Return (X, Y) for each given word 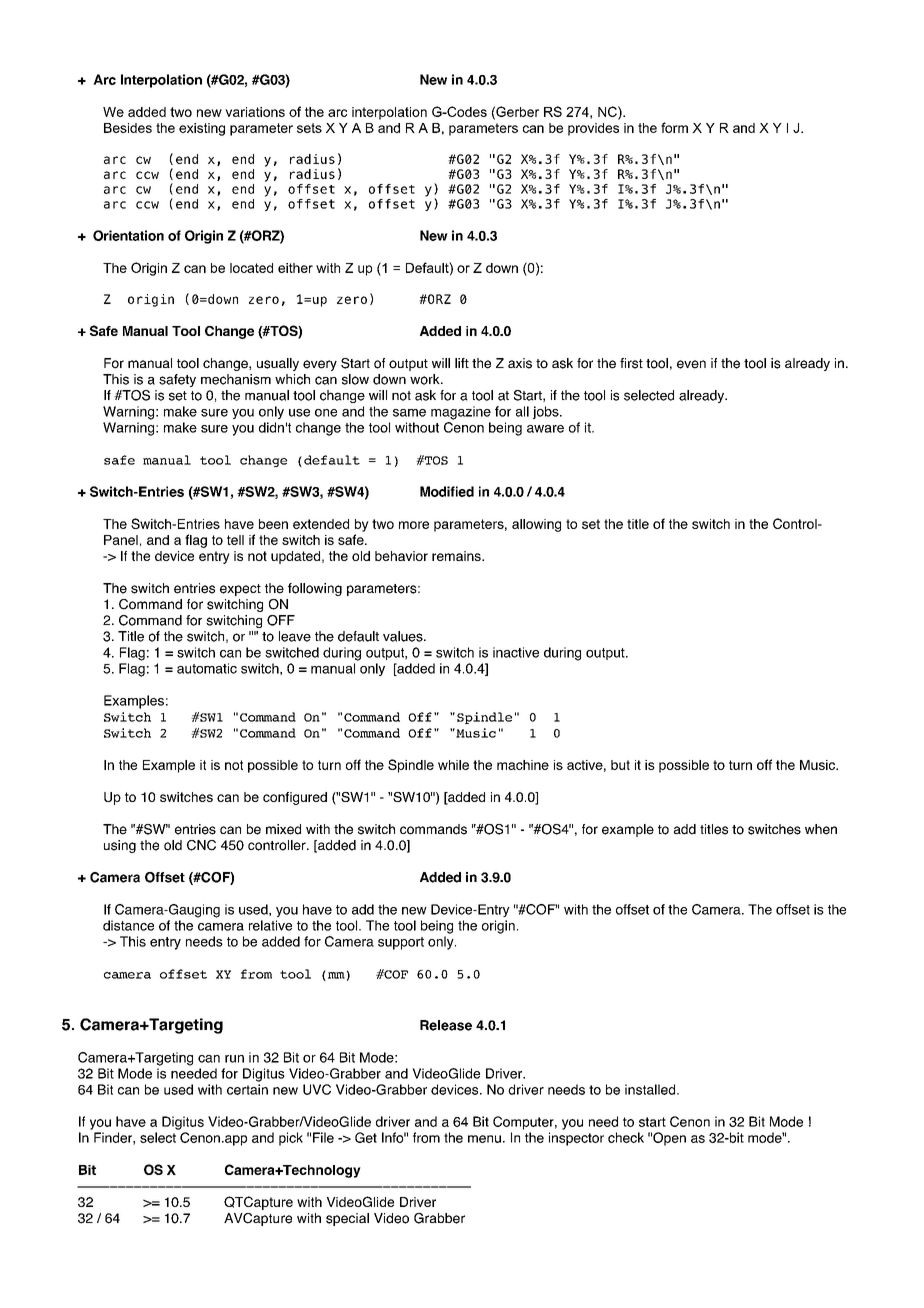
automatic (207, 668)
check (626, 1137)
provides (593, 129)
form (674, 127)
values (404, 636)
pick (291, 1139)
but (620, 765)
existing (202, 129)
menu (484, 1139)
